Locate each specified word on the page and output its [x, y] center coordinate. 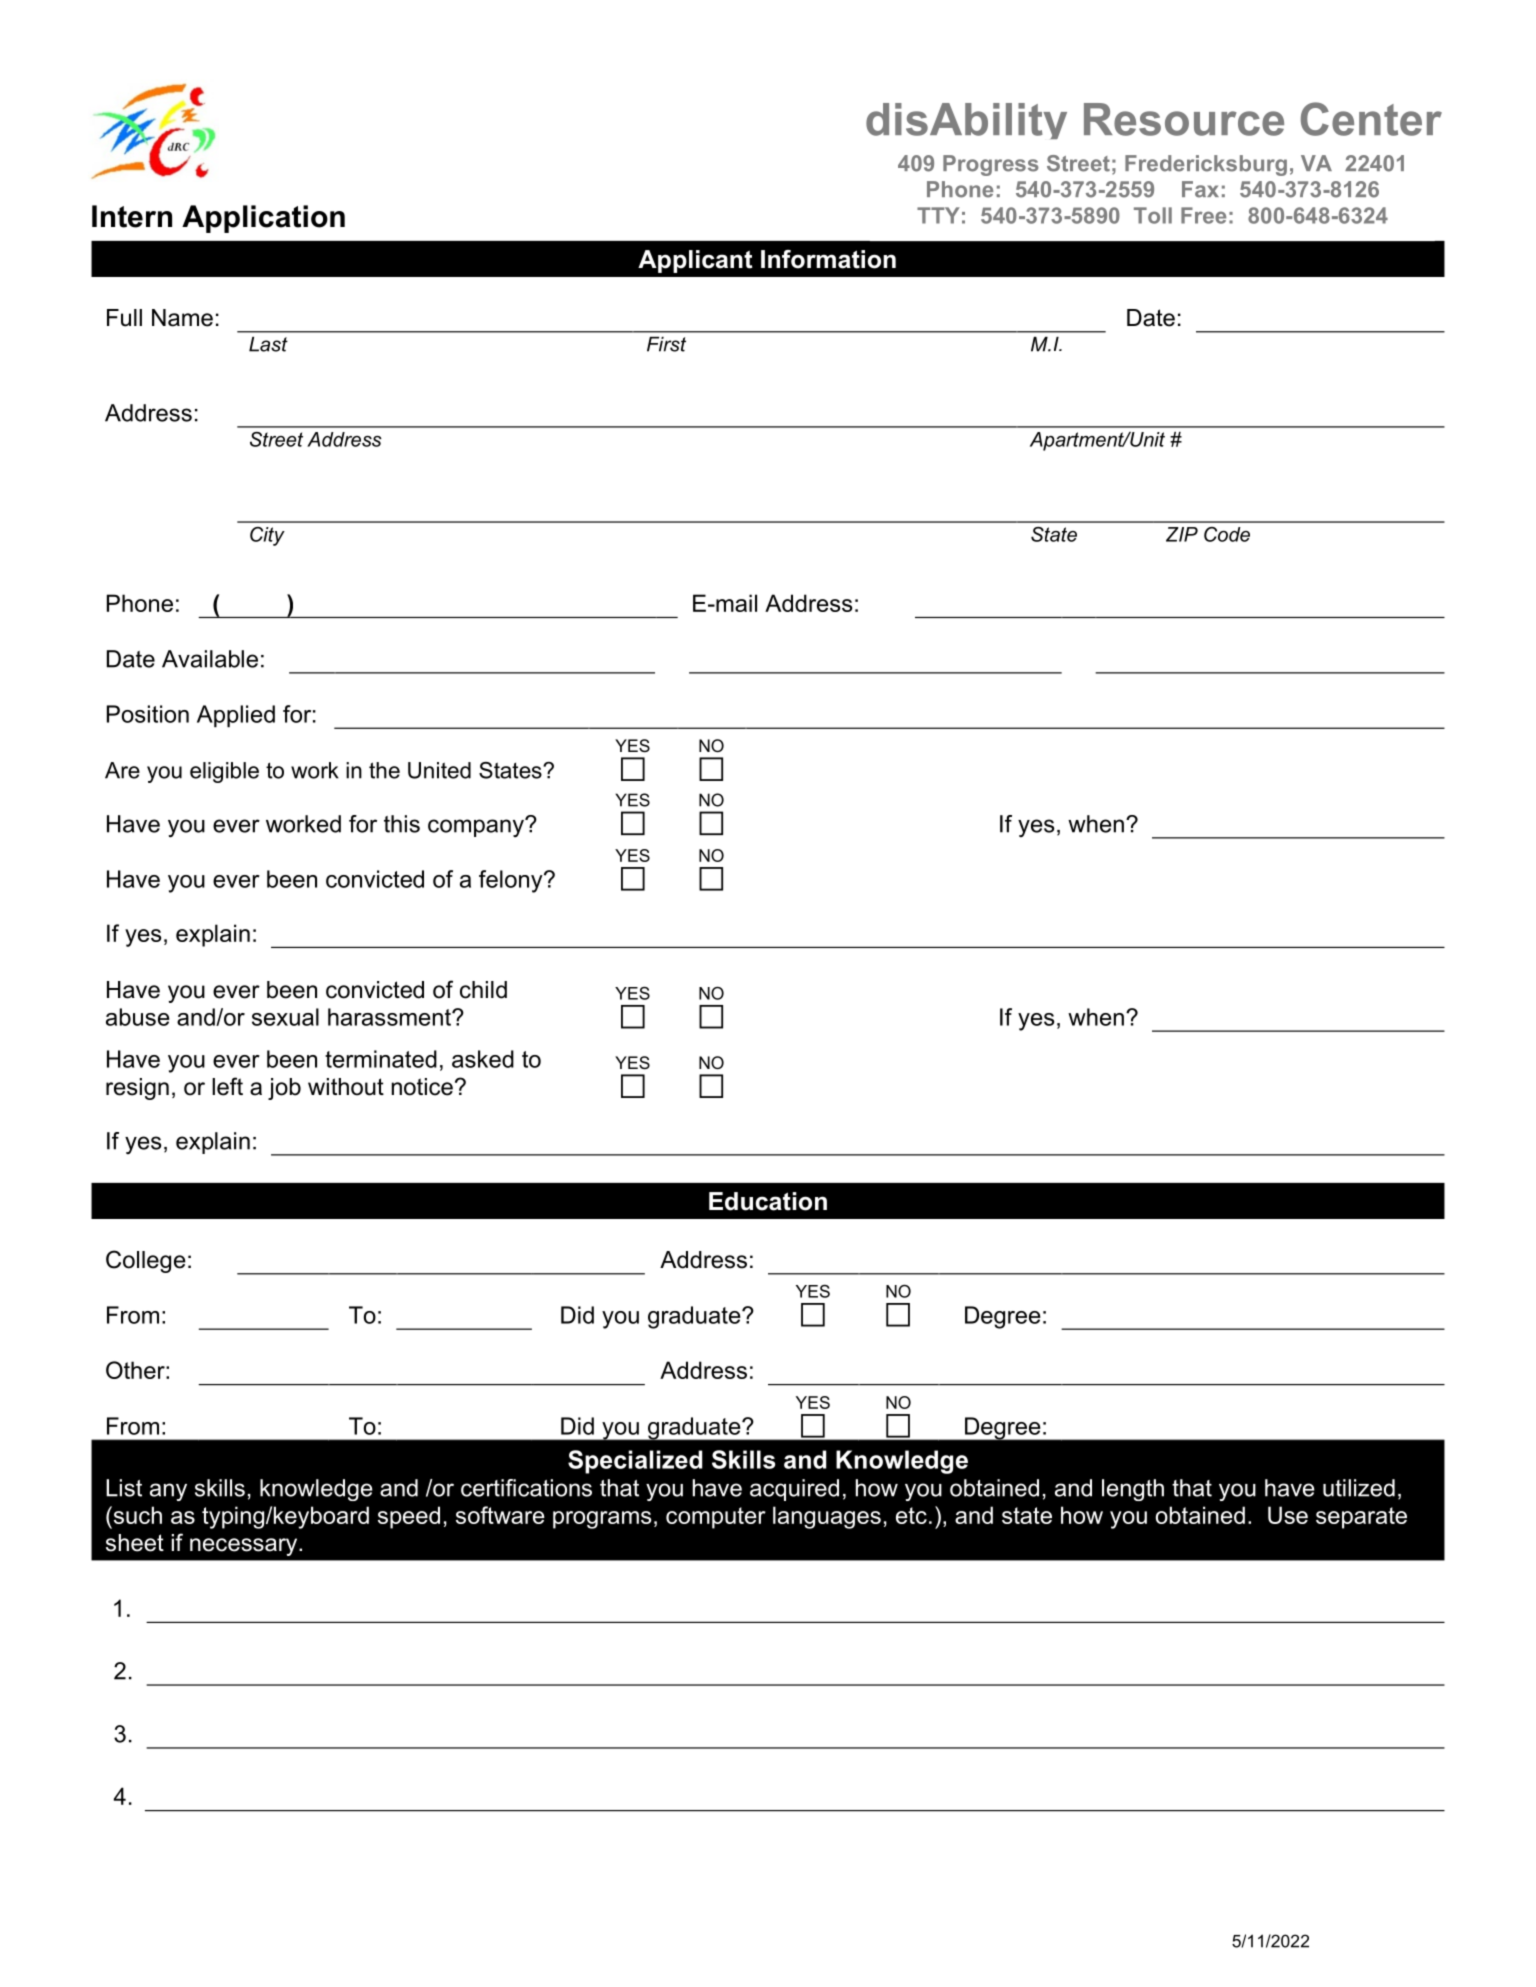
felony [512, 881]
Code [1227, 534]
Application [263, 219]
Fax [1200, 189]
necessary [245, 1547]
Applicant [695, 261]
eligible [224, 772]
